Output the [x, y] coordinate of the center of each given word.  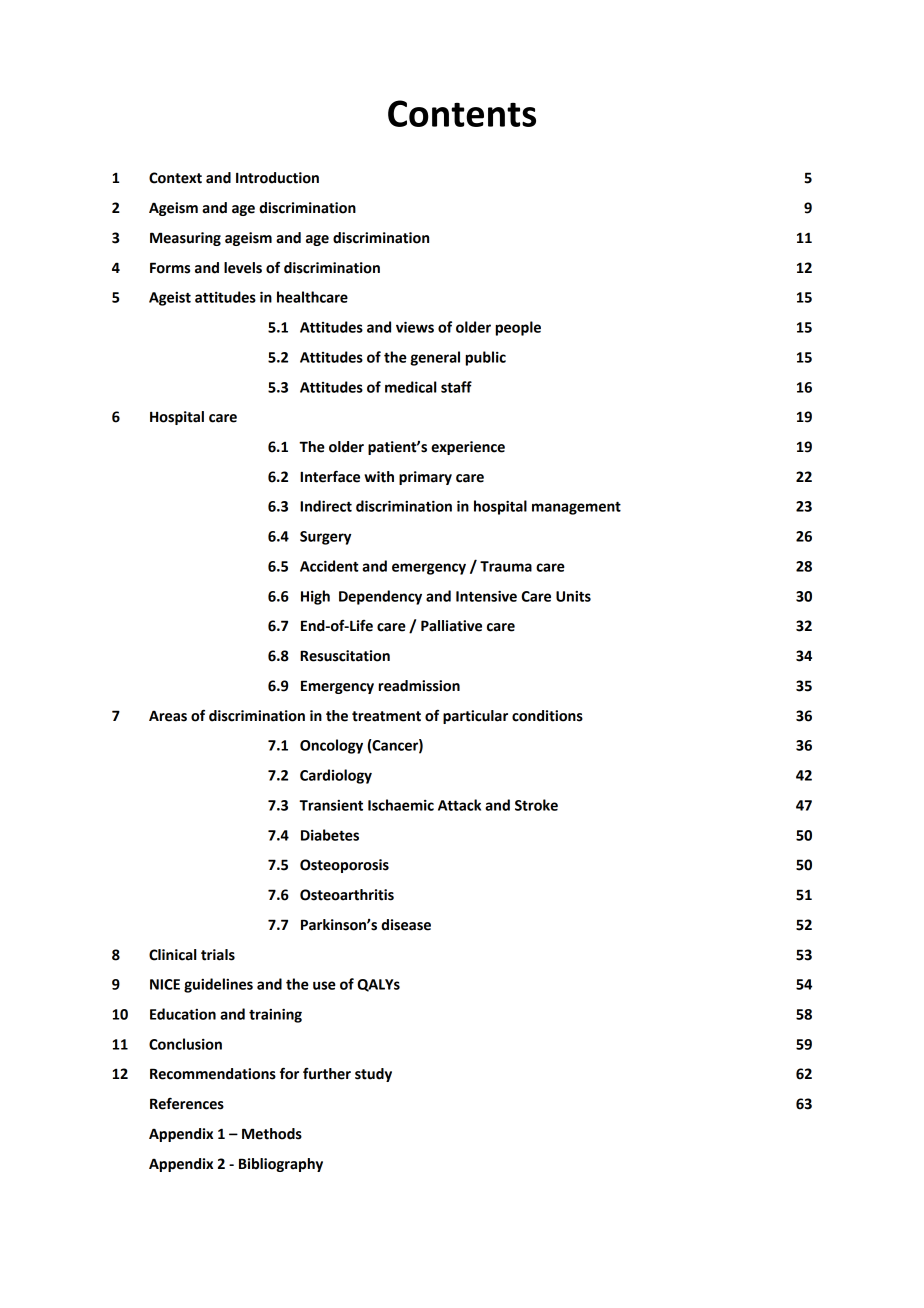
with [379, 477]
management [576, 508]
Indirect [326, 506]
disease [406, 925]
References [187, 1103]
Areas [168, 716]
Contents [462, 113]
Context [175, 178]
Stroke [536, 805]
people [518, 328]
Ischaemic [401, 805]
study [373, 1075]
